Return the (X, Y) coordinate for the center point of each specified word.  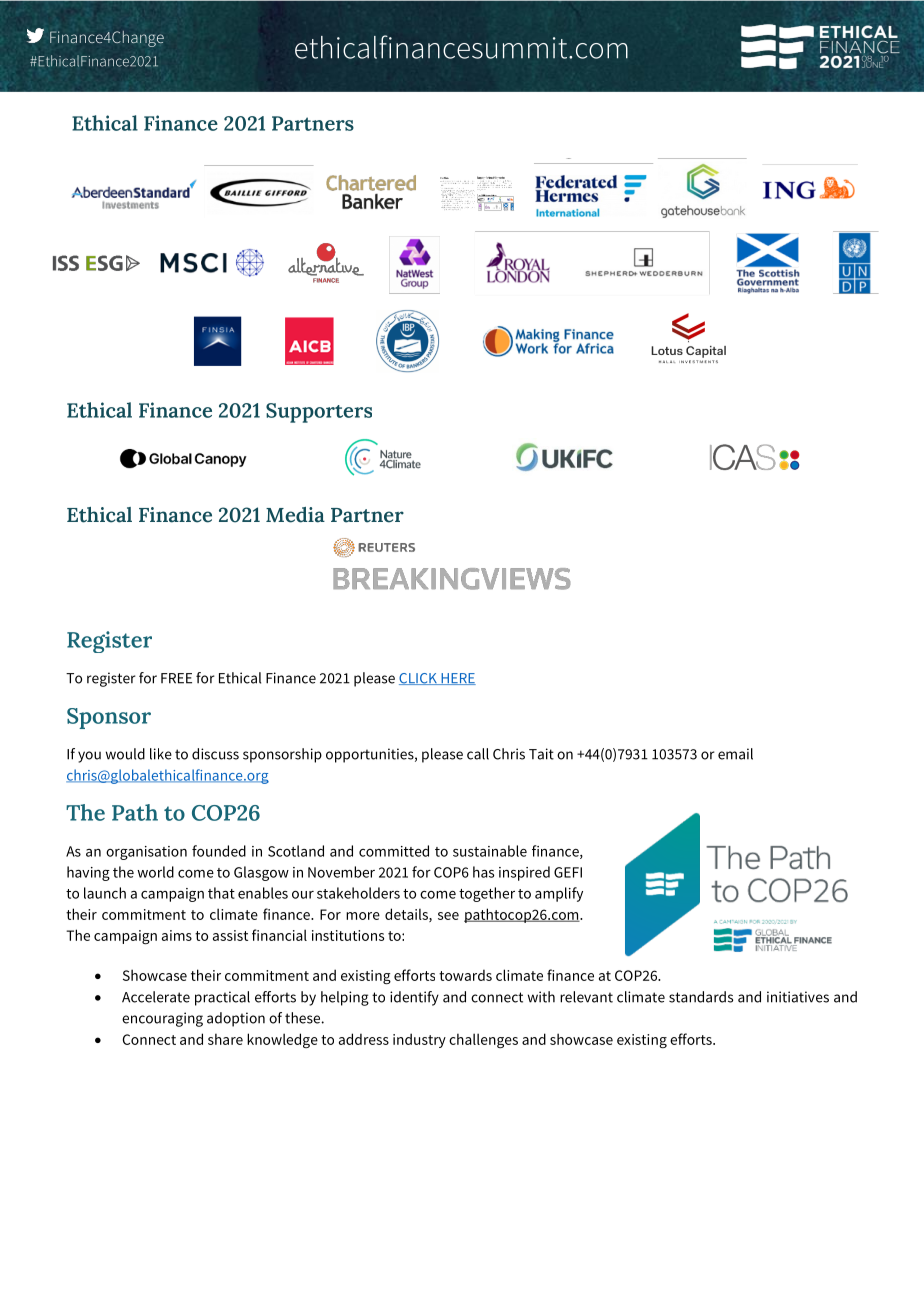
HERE (457, 679)
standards (701, 997)
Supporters (319, 413)
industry (419, 1040)
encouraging (162, 1019)
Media (295, 515)
